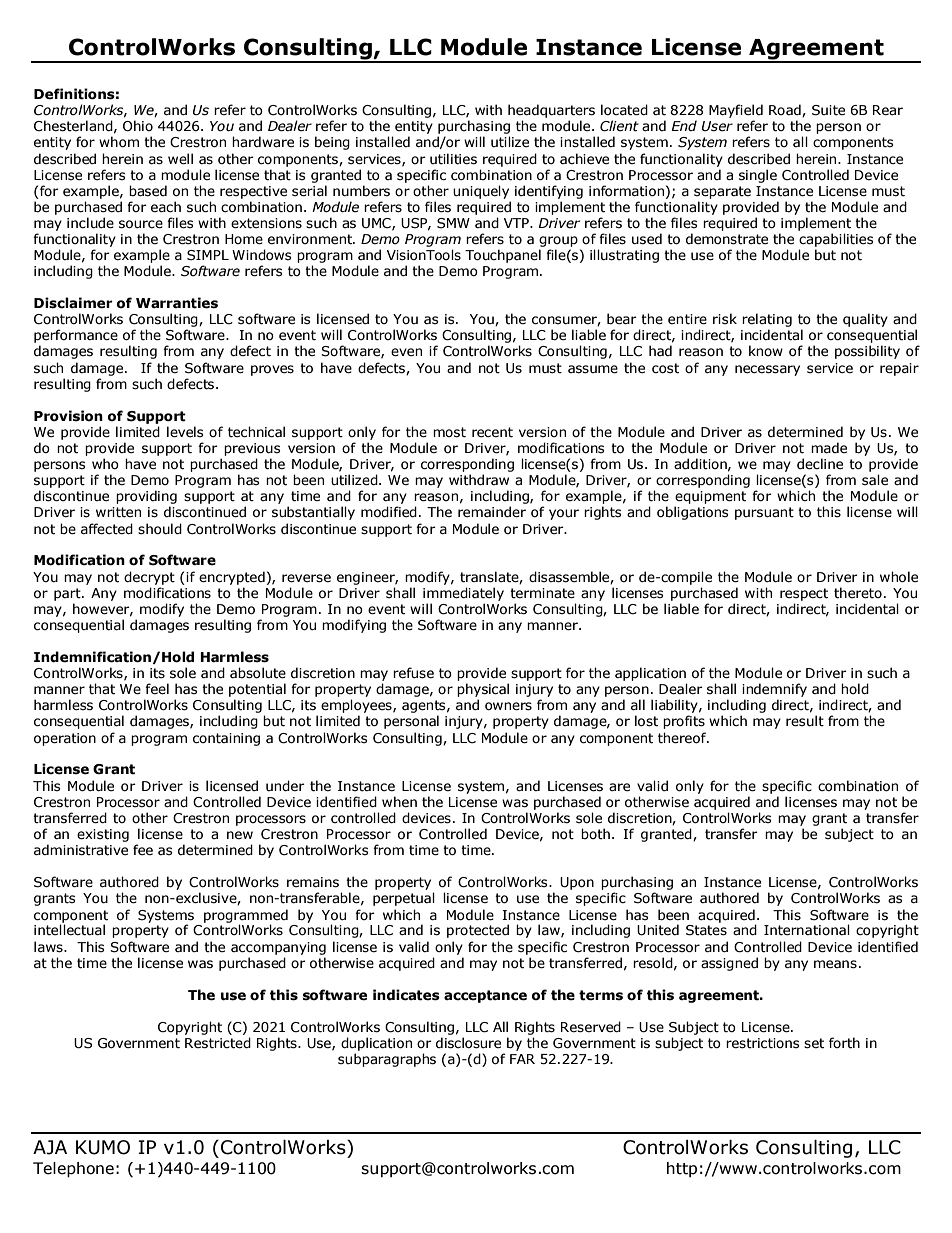 This document has height=1233, width=952. Describe the element at coordinates (820, 464) in the document. I see `decline` at that location.
